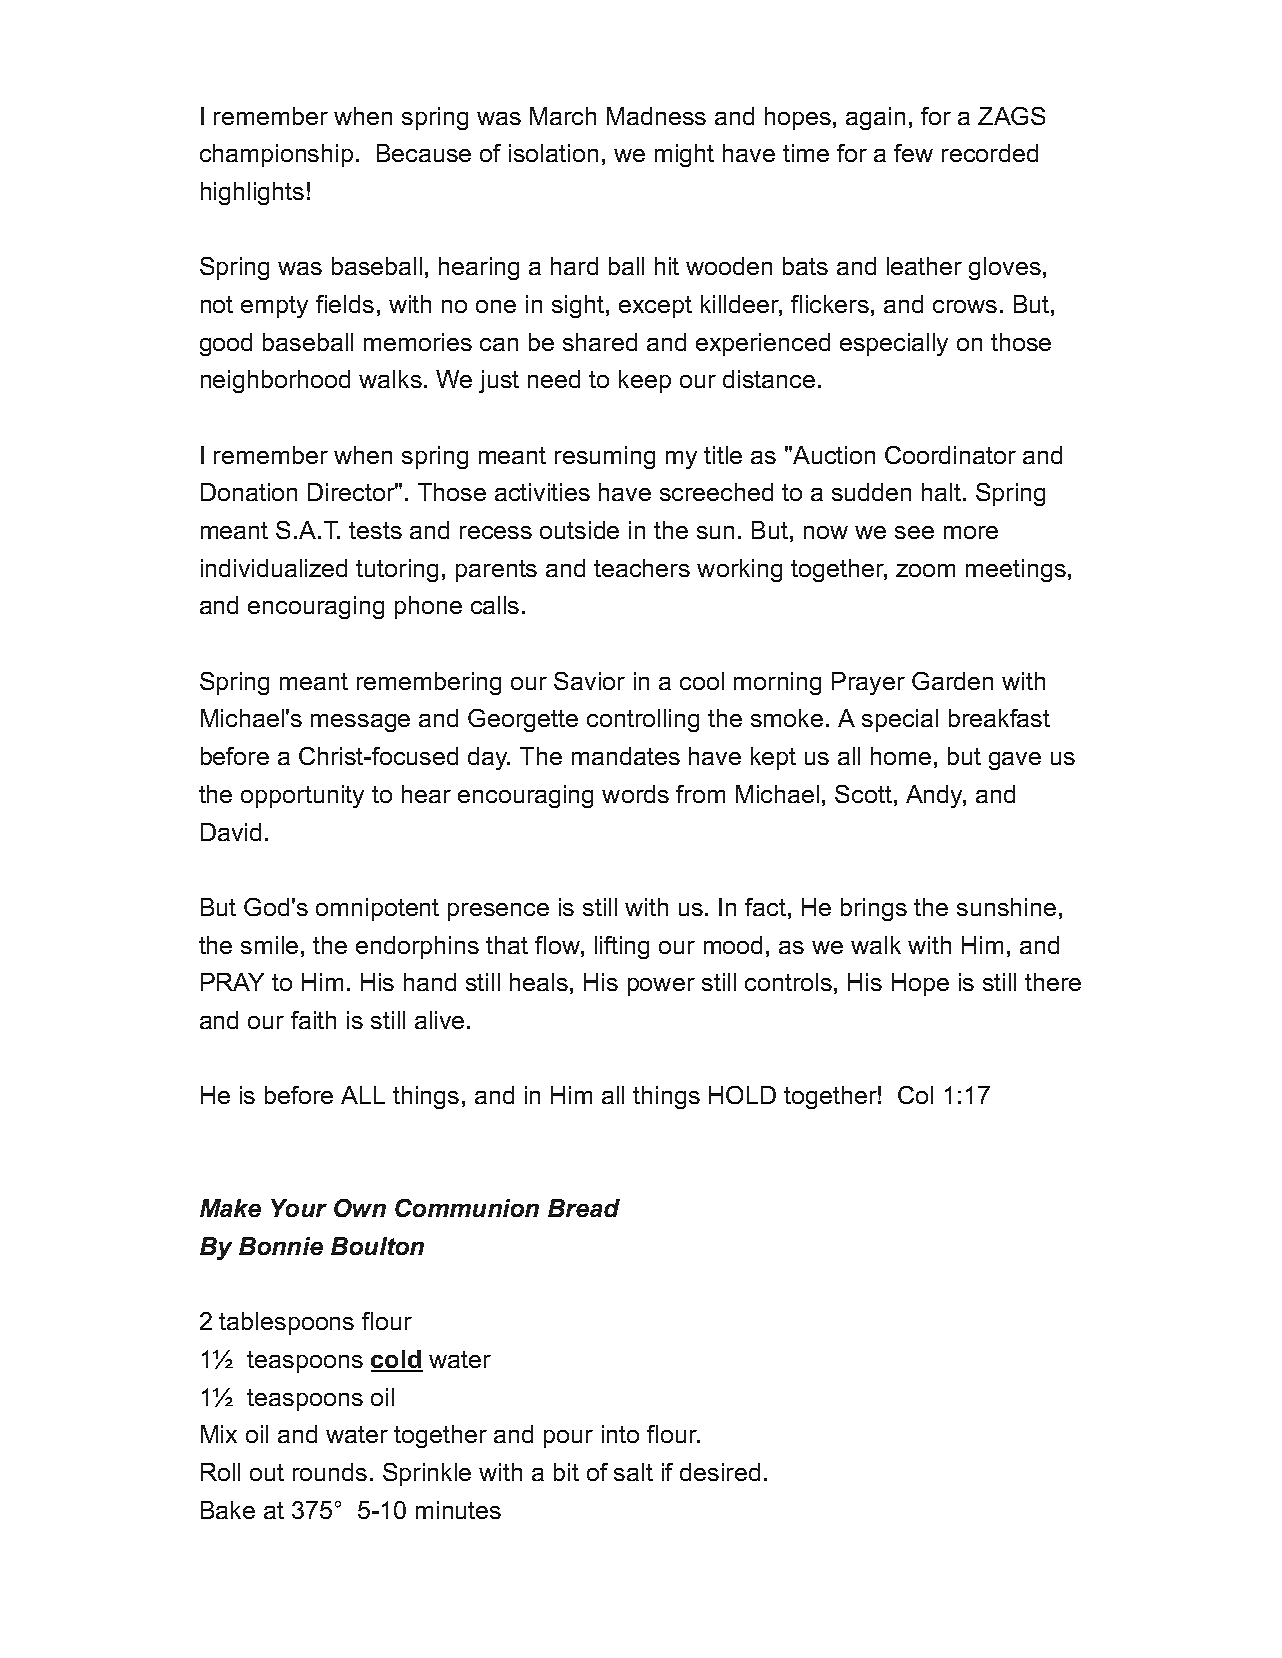 The image size is (1282, 1658). What do you see at coordinates (990, 153) in the screenshot?
I see `recorded` at bounding box center [990, 153].
